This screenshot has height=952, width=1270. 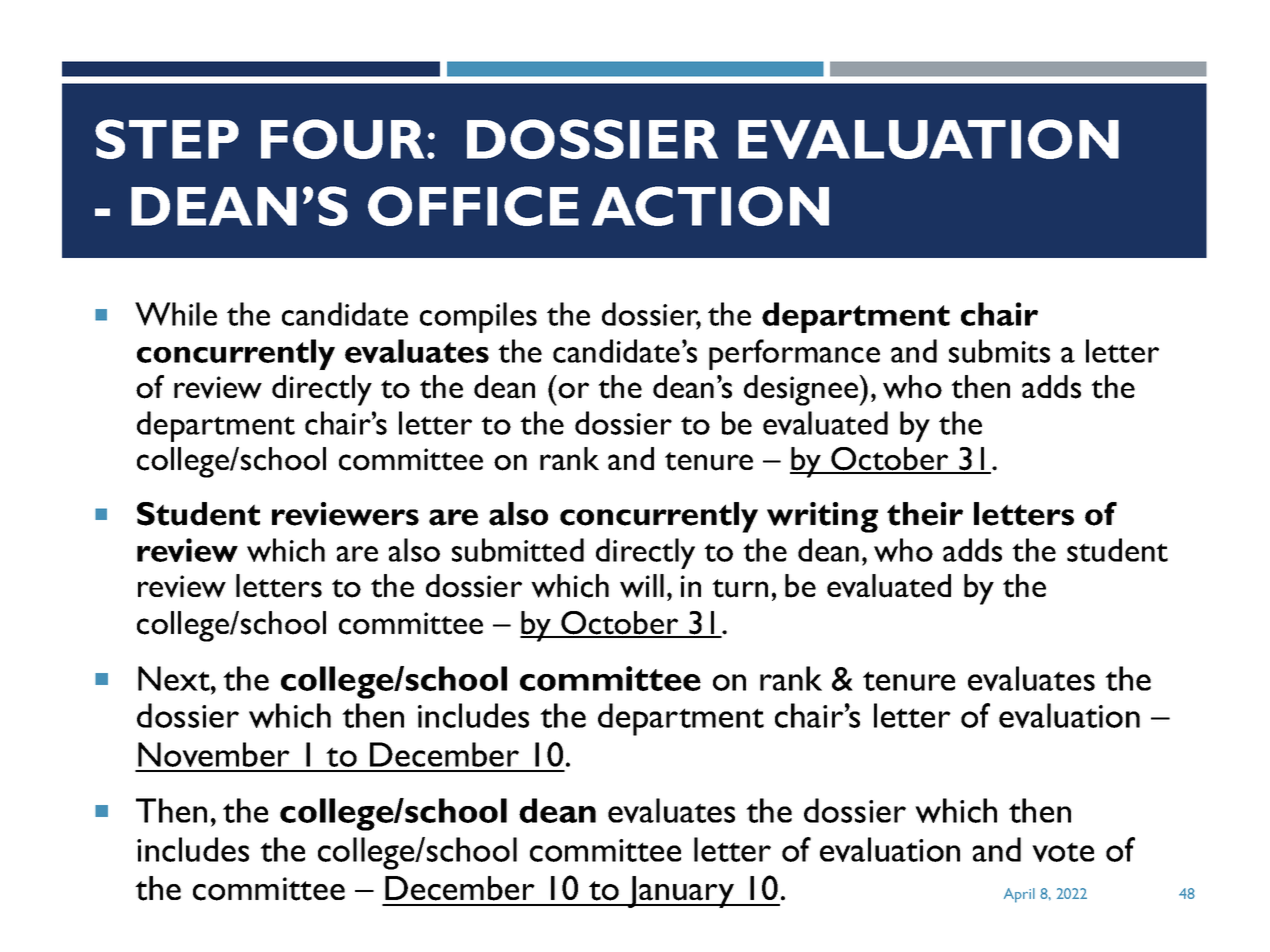 I want to click on their, so click(x=925, y=514).
